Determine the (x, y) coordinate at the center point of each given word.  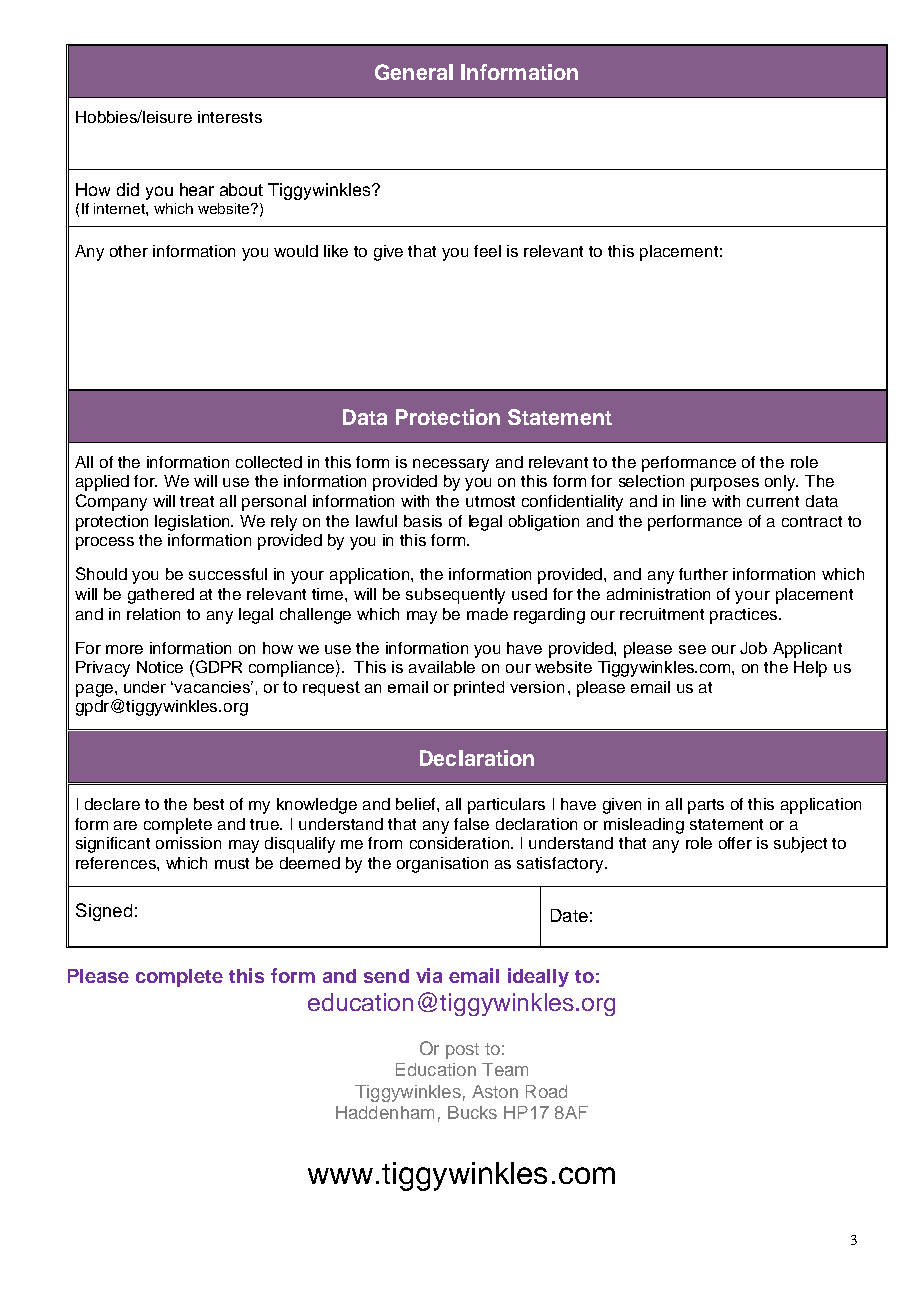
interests (230, 117)
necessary (451, 465)
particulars (506, 806)
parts (706, 806)
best (209, 804)
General (414, 72)
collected (269, 462)
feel (487, 251)
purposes (725, 484)
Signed (104, 912)
